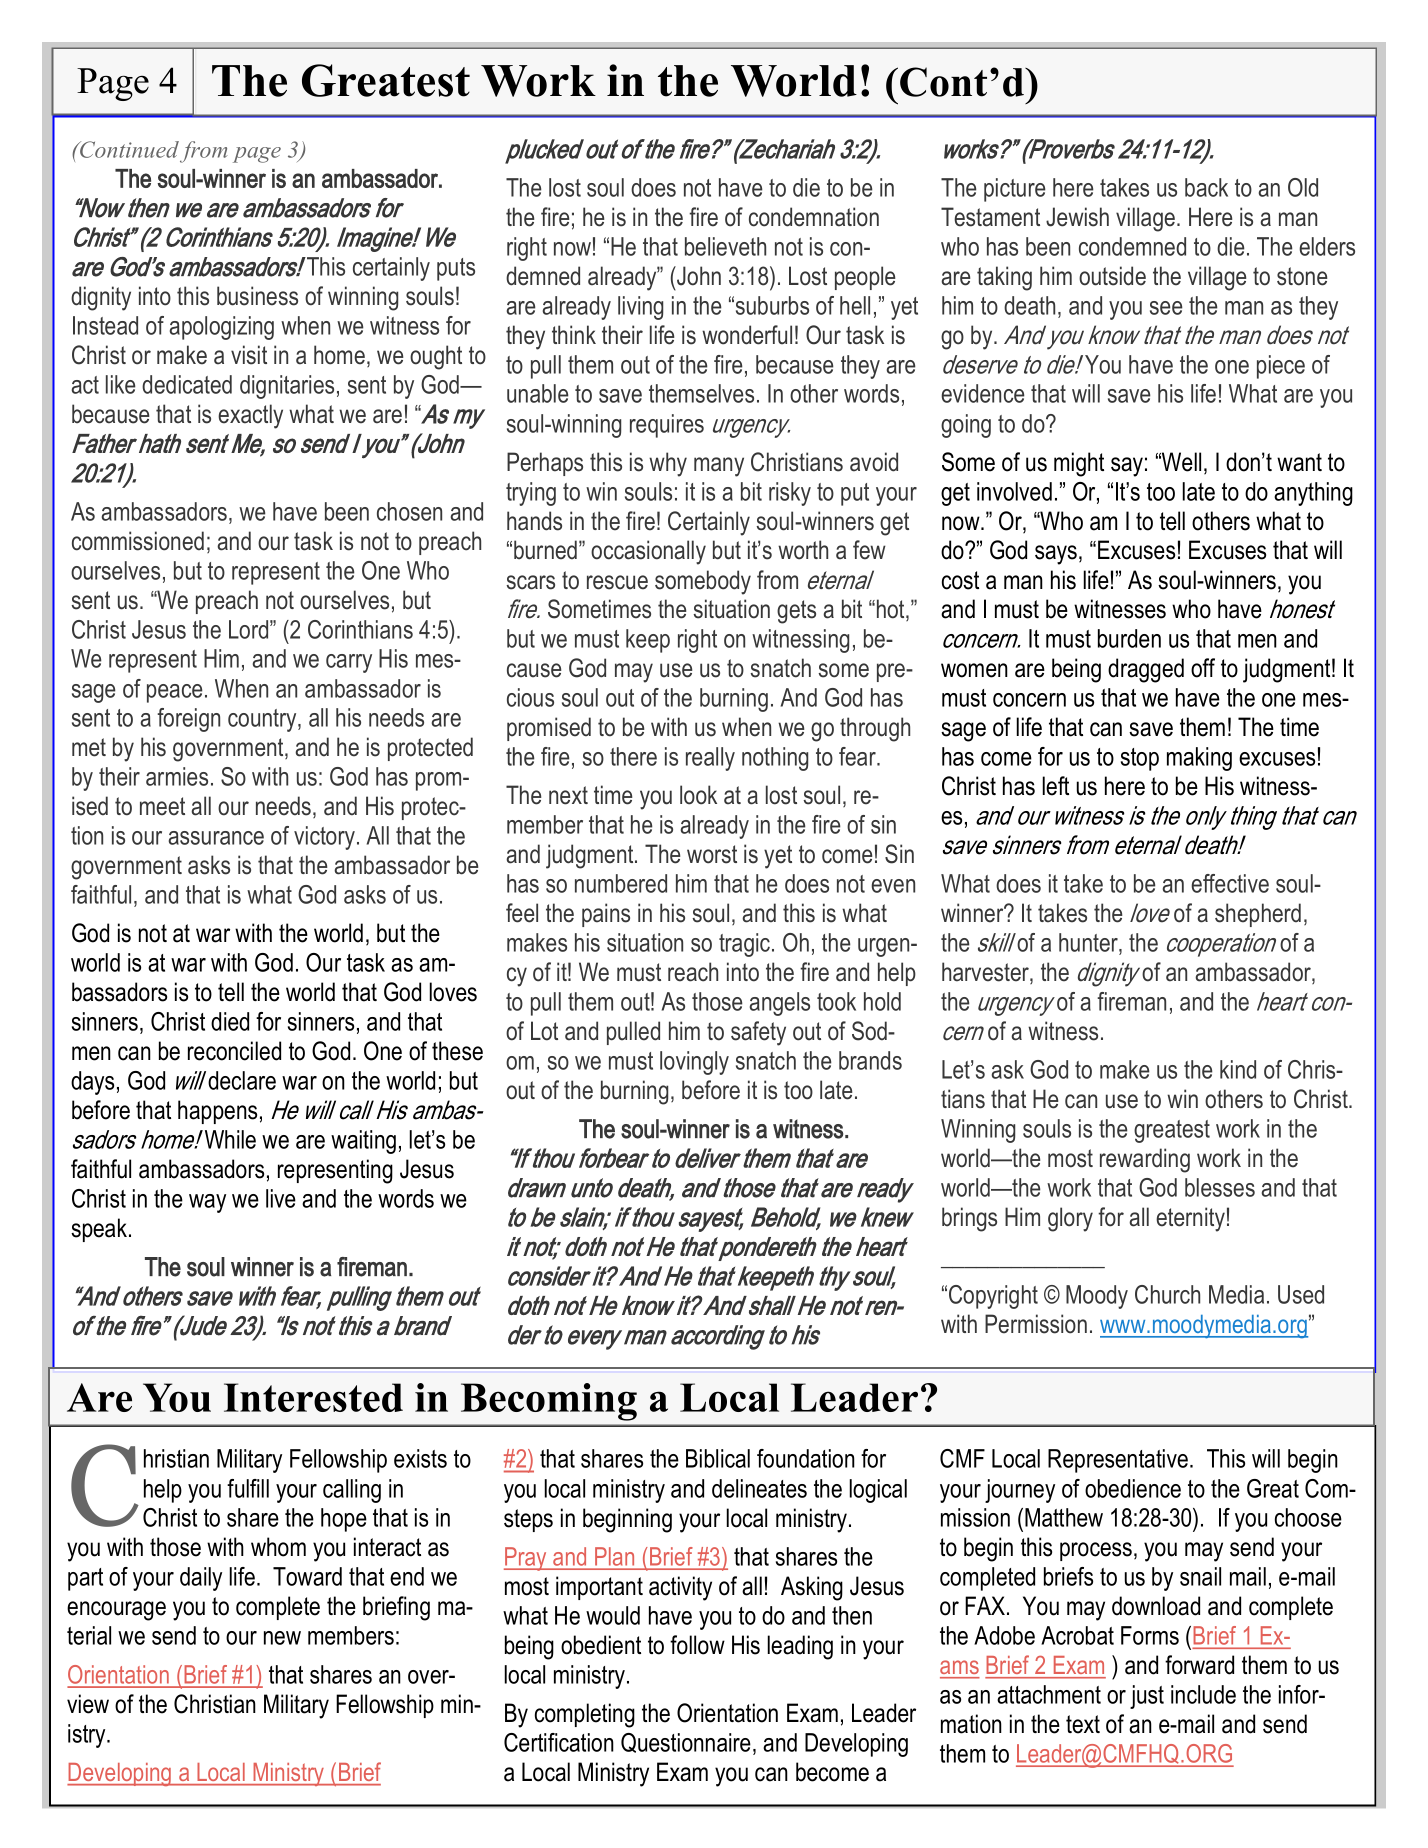  Describe the element at coordinates (116, 1611) in the page. I see `encourage` at that location.
